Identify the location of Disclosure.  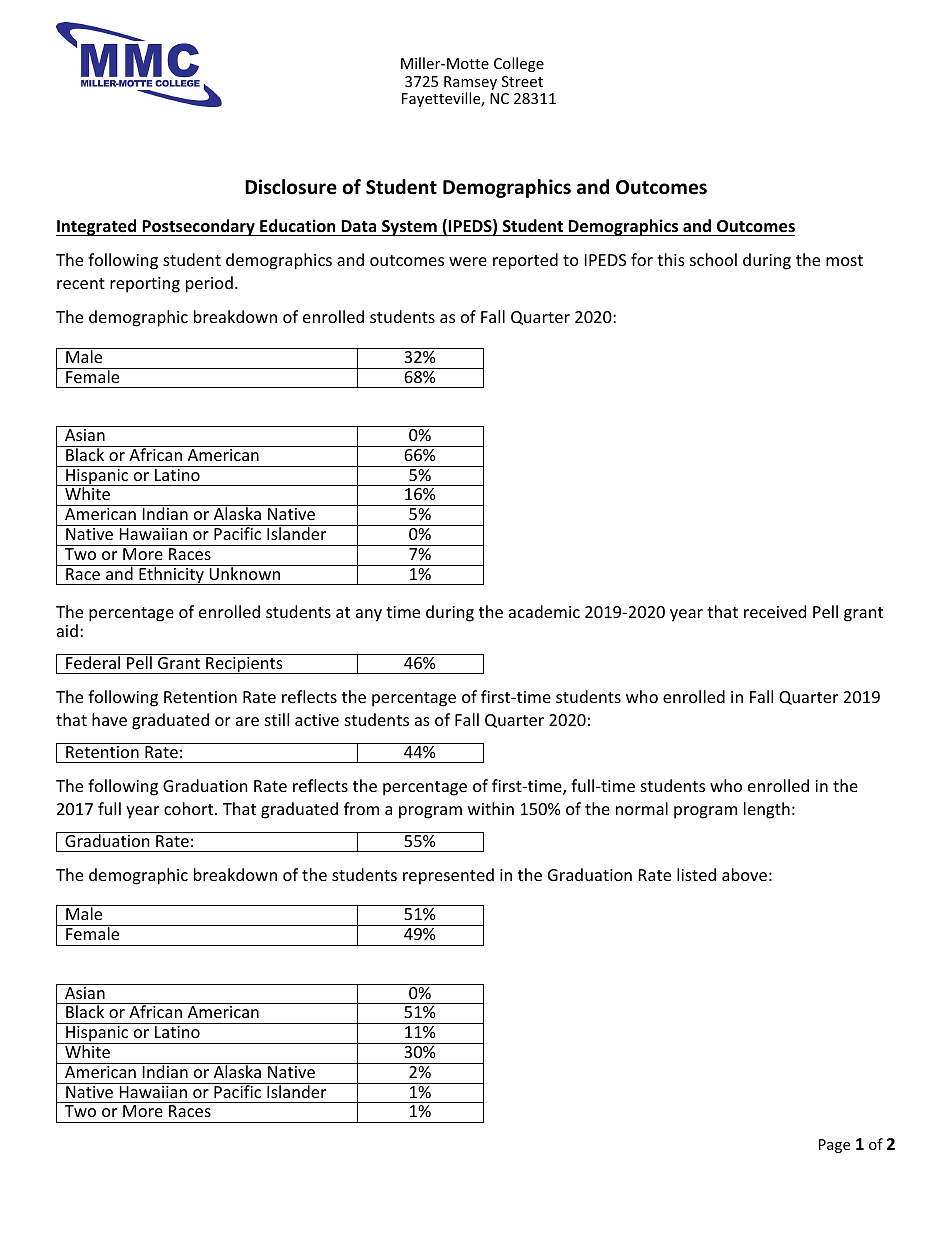
(291, 187).
